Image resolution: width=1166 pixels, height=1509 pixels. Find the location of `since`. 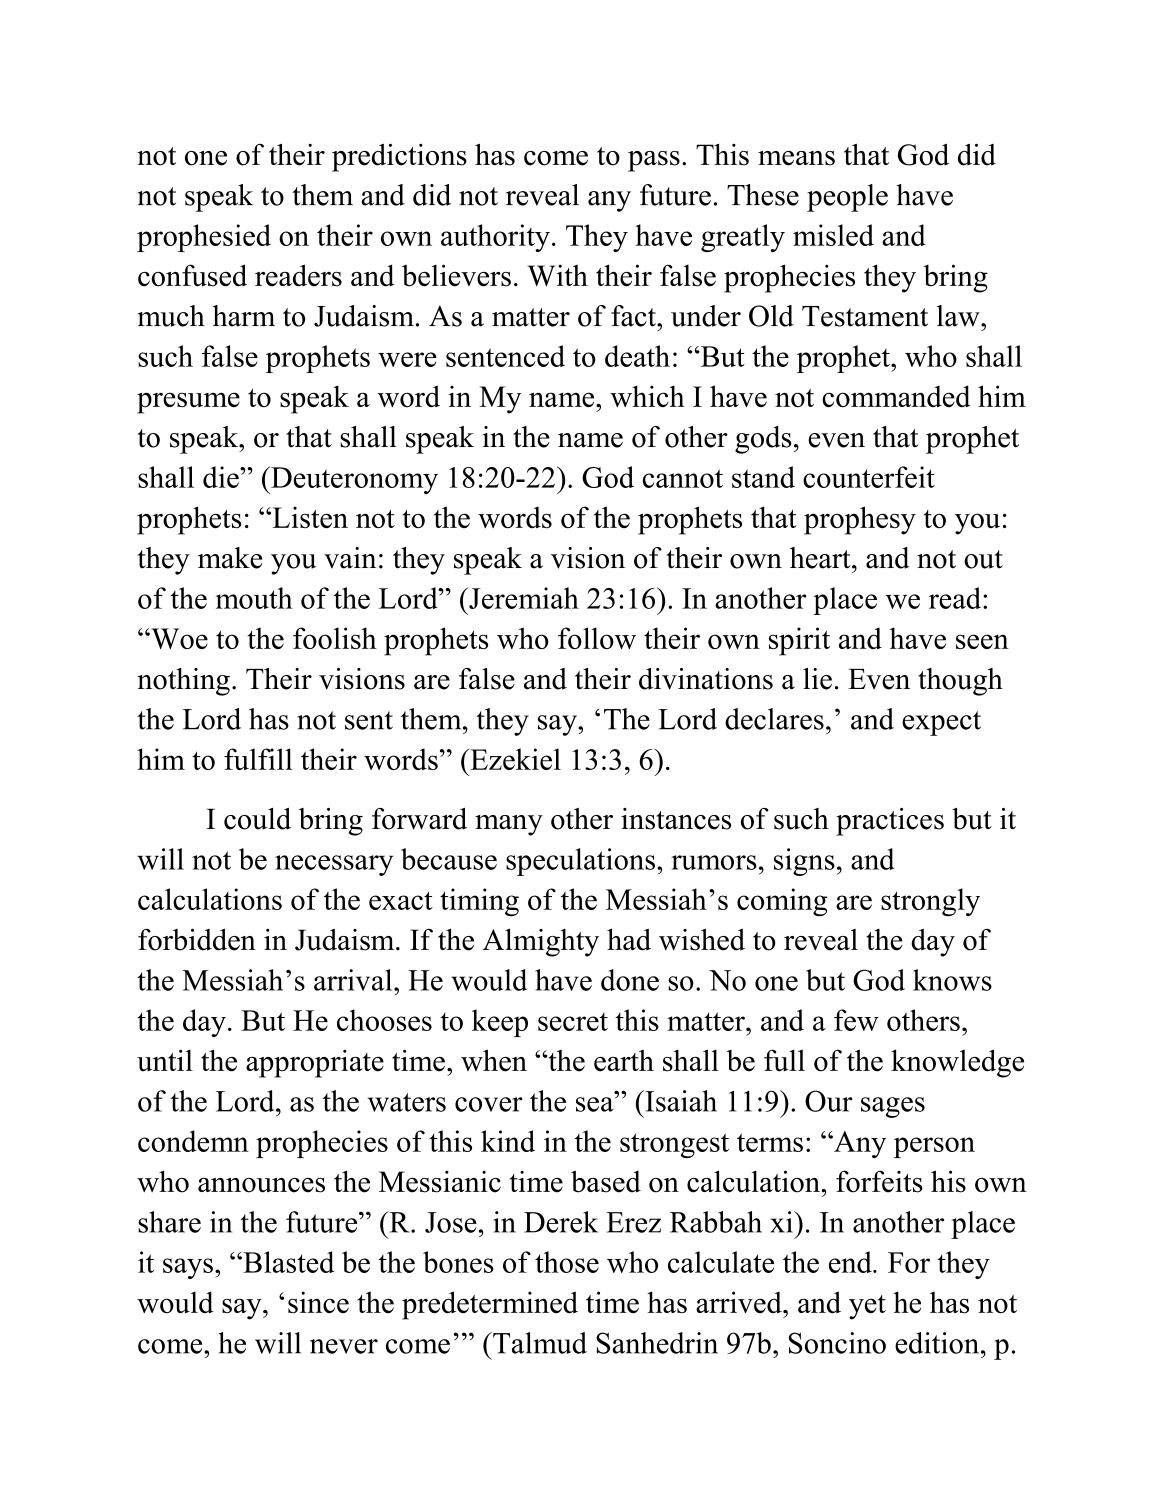

since is located at coordinates (318, 1302).
